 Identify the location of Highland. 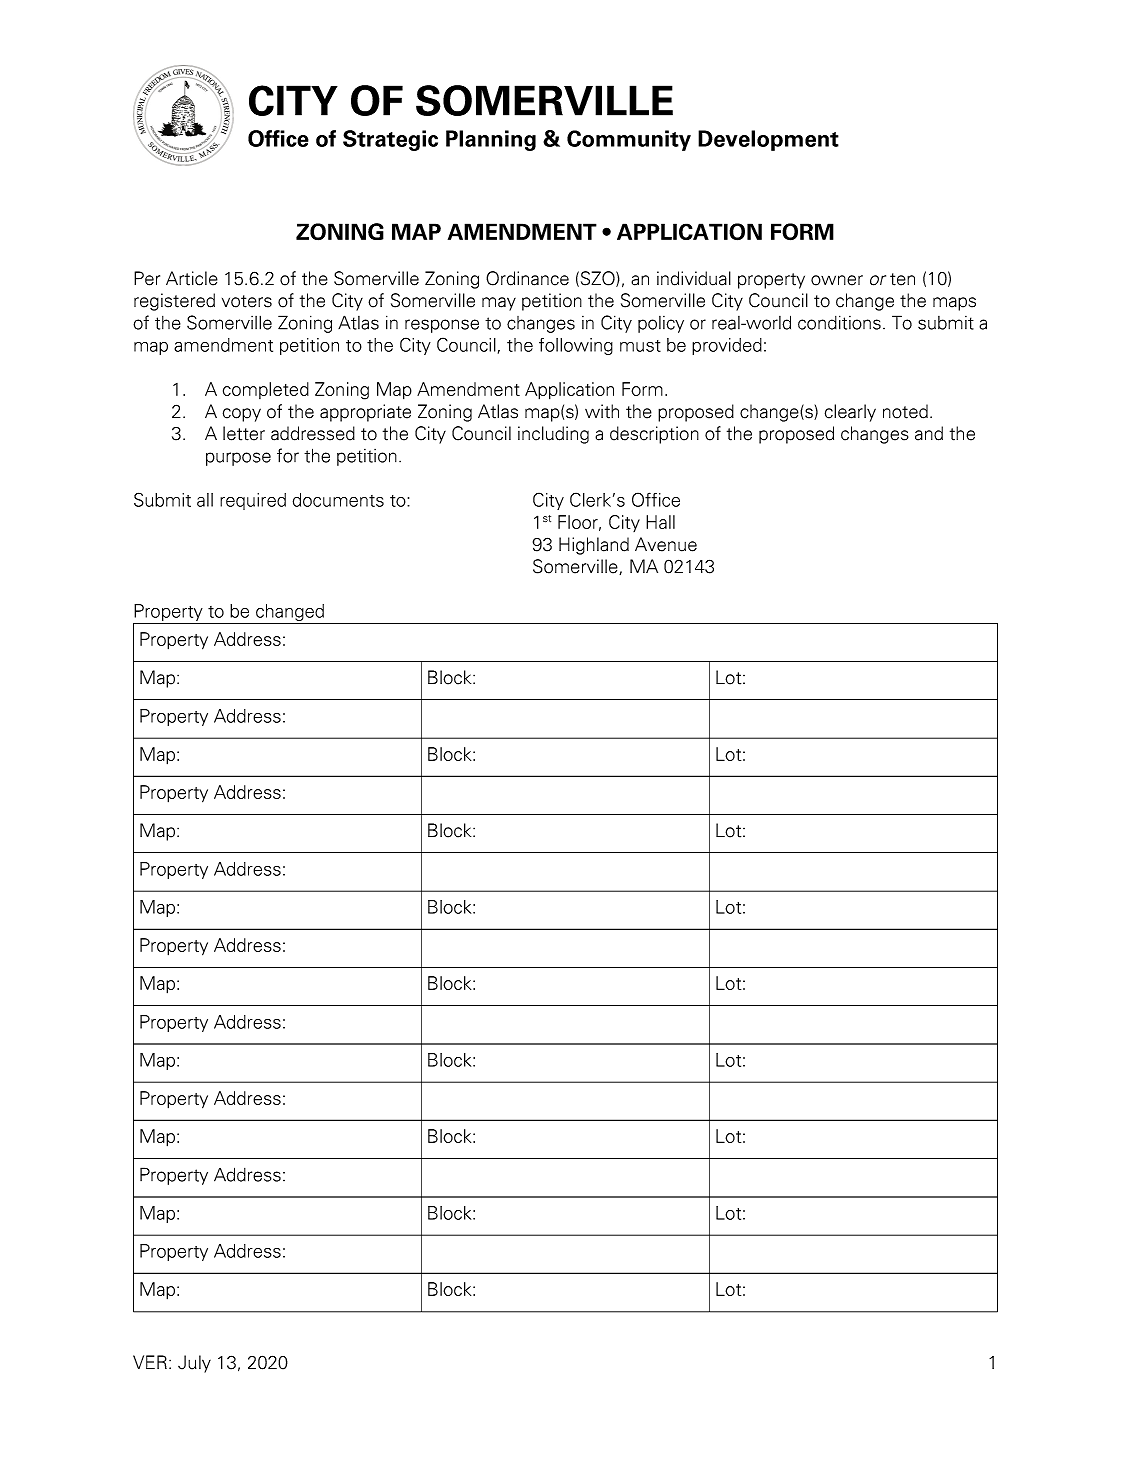
(594, 546).
